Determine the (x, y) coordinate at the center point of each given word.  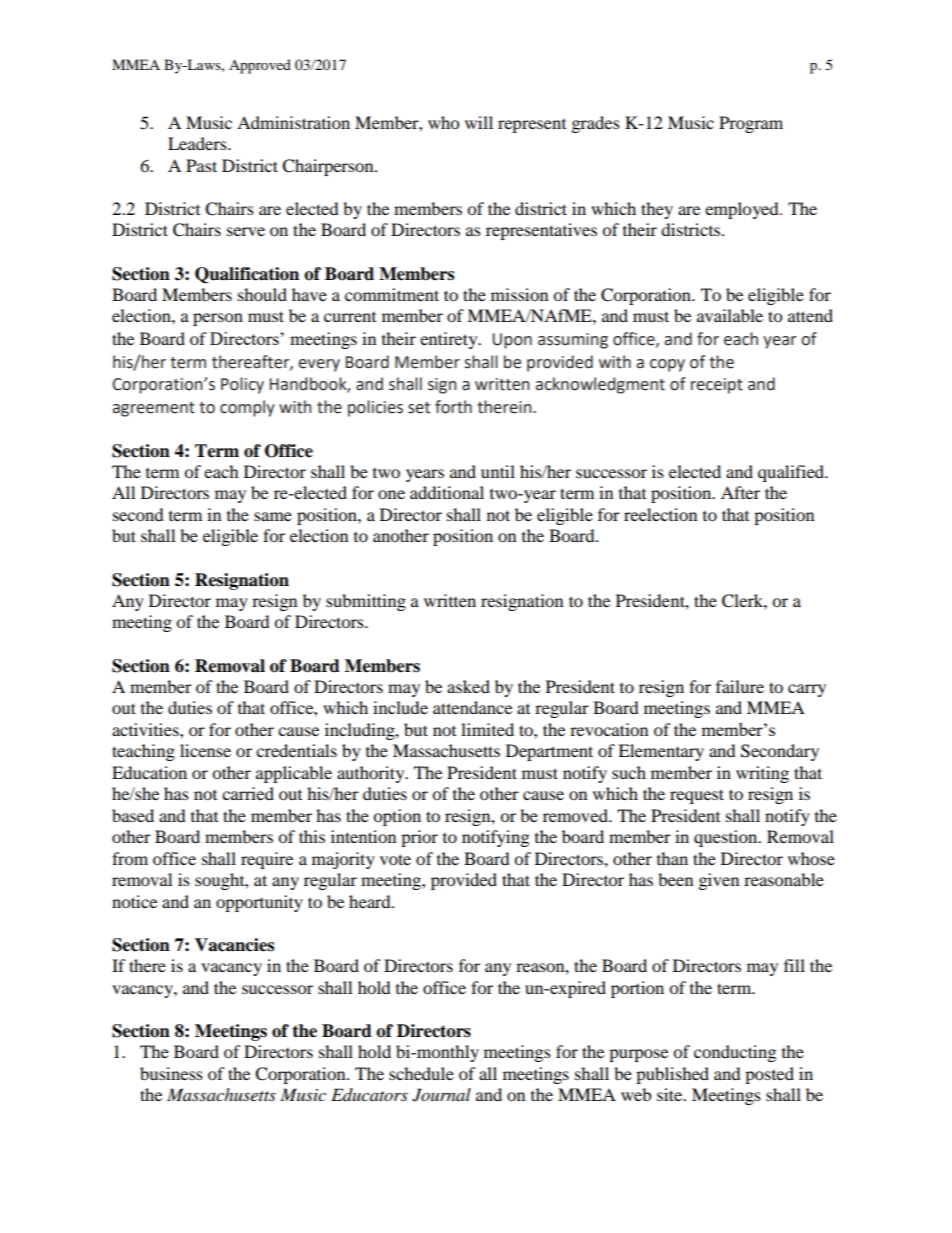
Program (751, 124)
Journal (441, 1095)
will (479, 122)
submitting (366, 602)
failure (740, 686)
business (171, 1073)
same (273, 516)
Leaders (198, 143)
